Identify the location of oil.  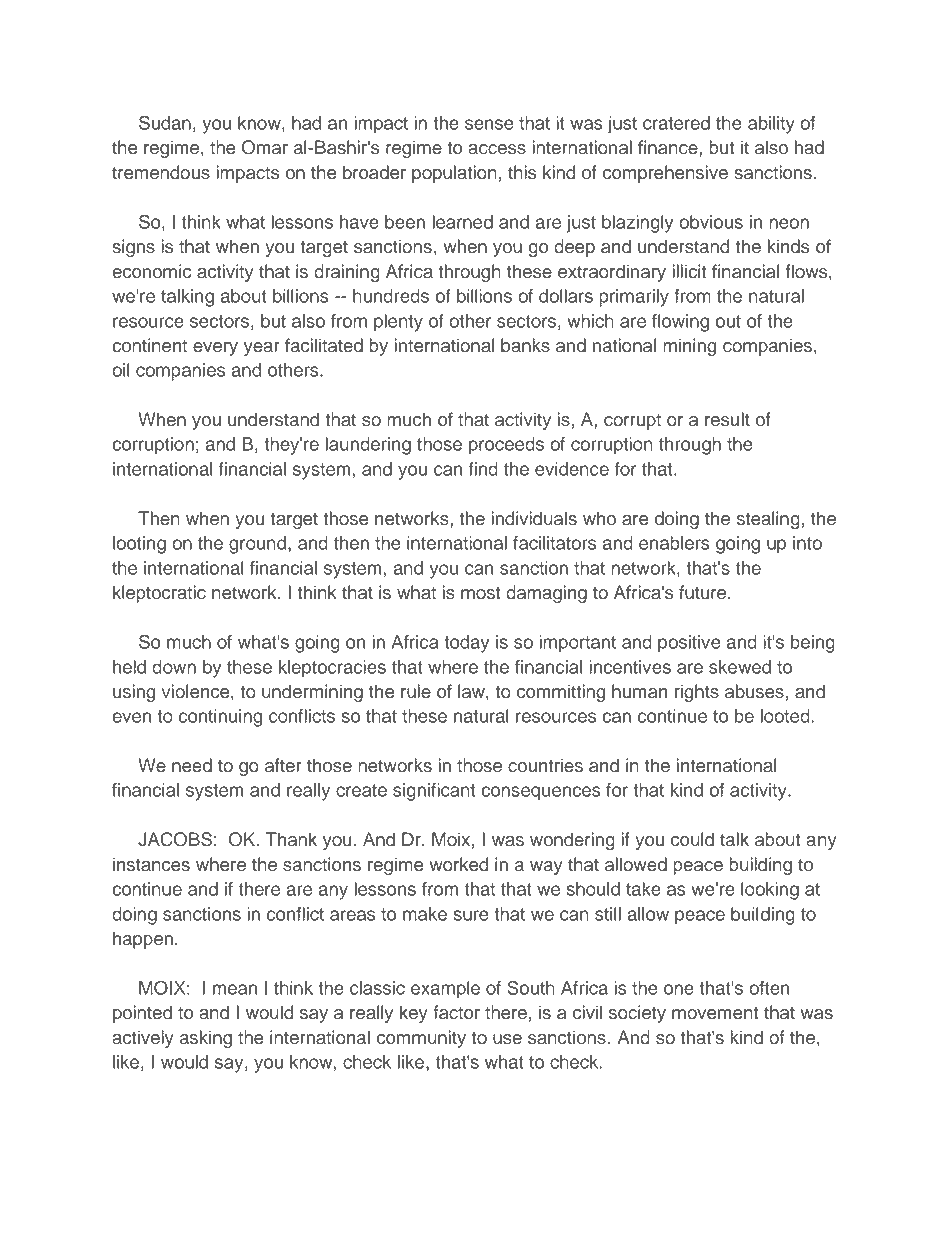
(121, 370).
